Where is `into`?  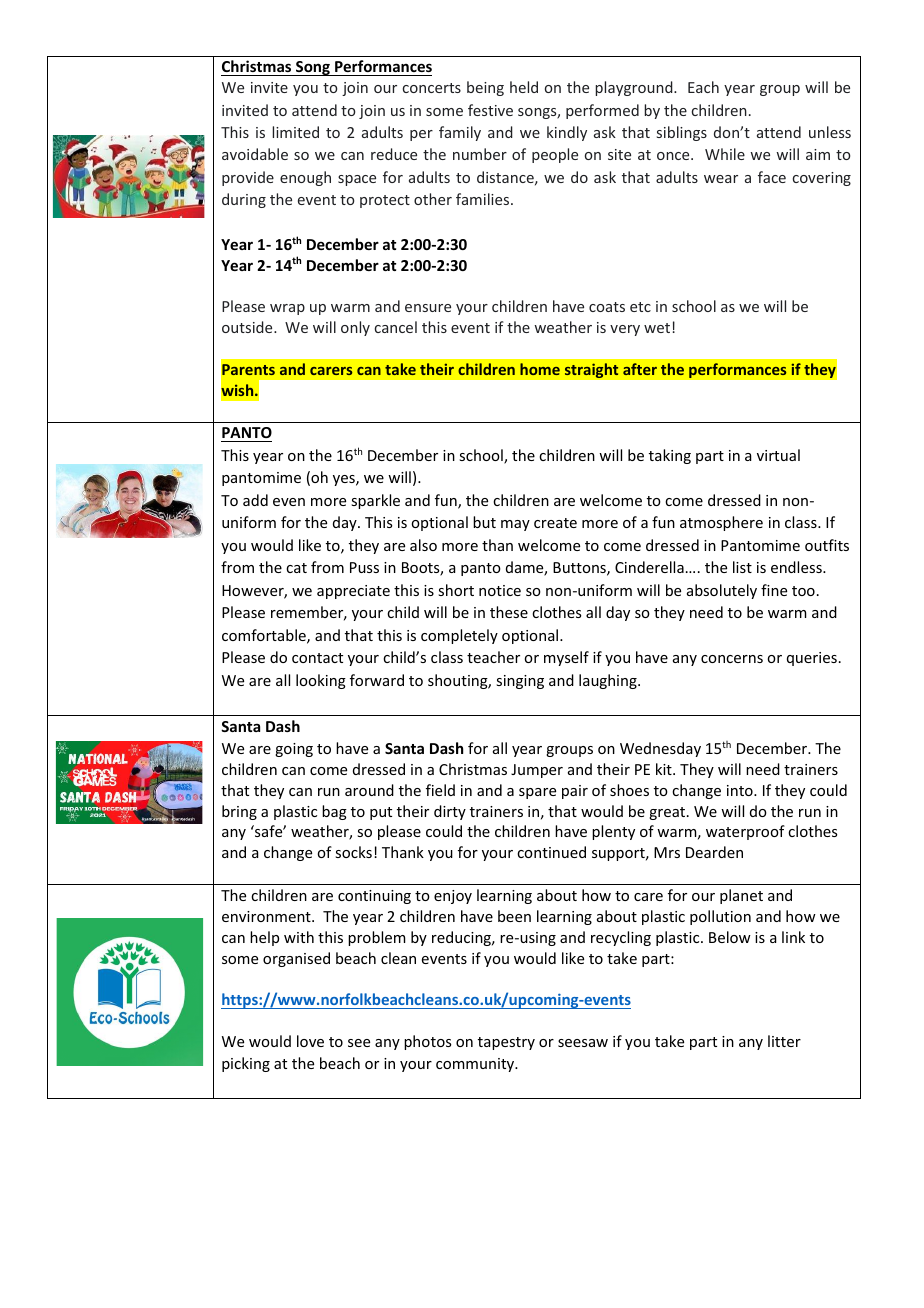 into is located at coordinates (741, 790).
